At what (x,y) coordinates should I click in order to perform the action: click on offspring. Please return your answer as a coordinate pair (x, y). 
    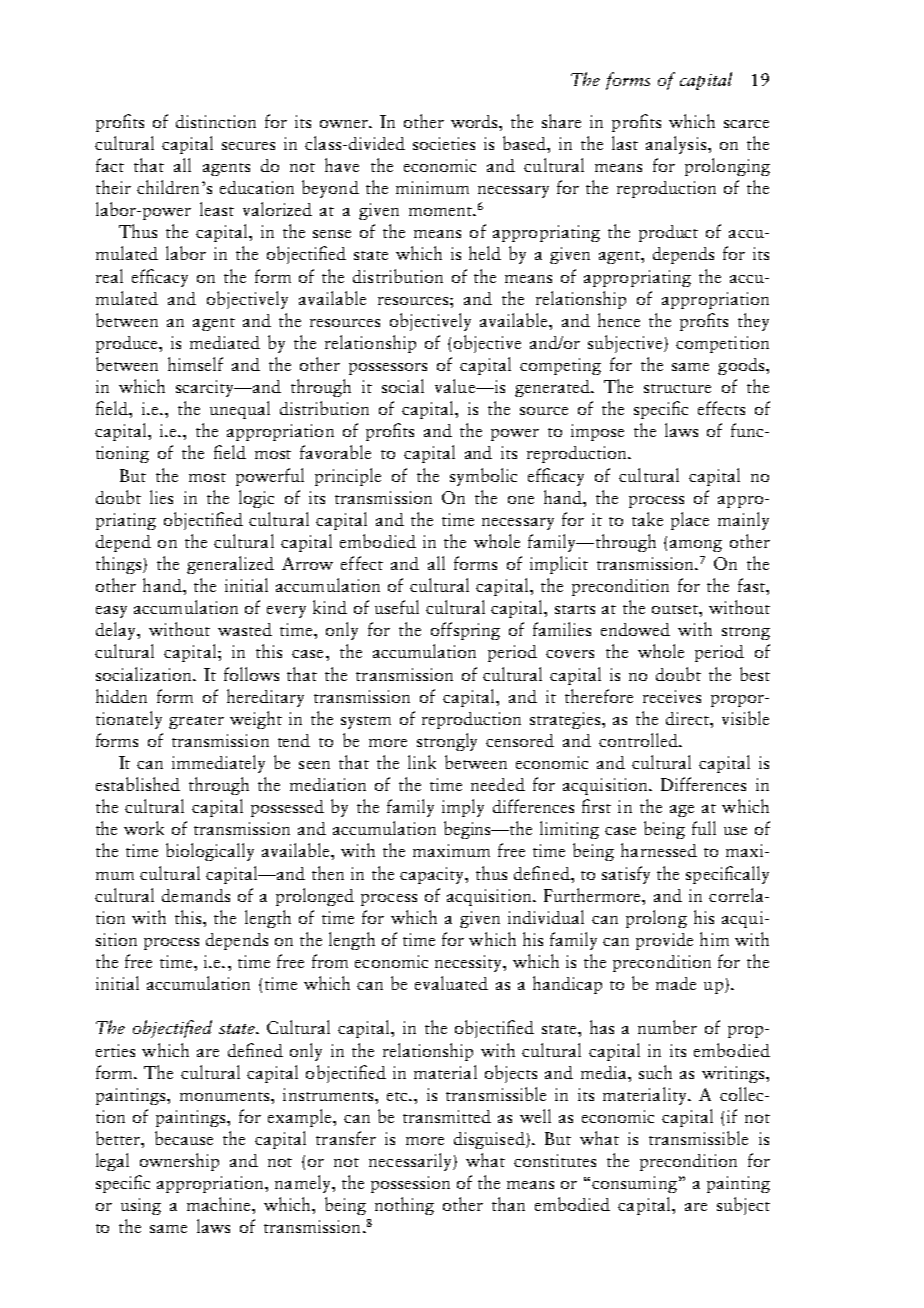
    Looking at the image, I should click on (465, 631).
